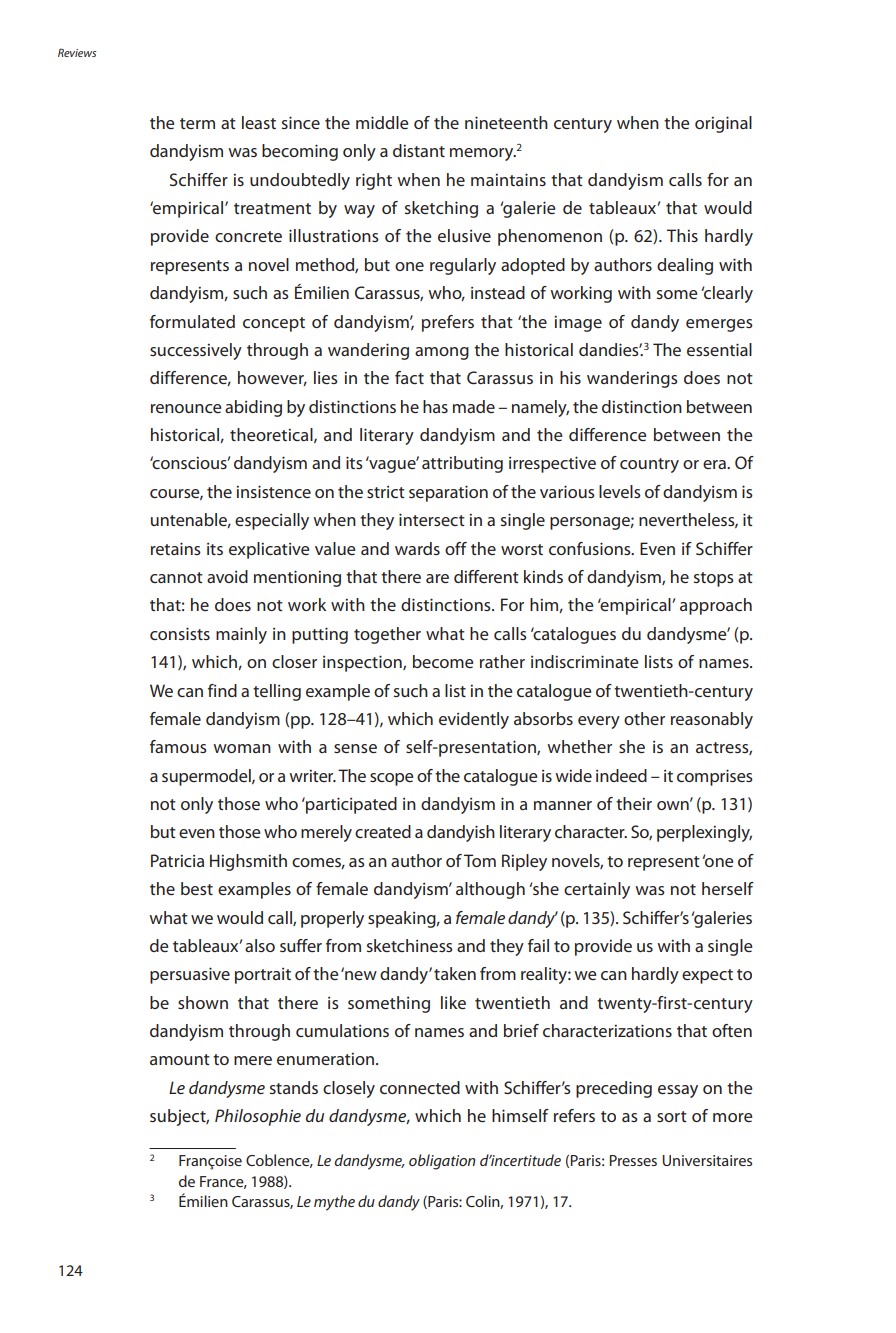 The height and width of the screenshot is (1333, 896). What do you see at coordinates (435, 406) in the screenshot?
I see `has` at bounding box center [435, 406].
